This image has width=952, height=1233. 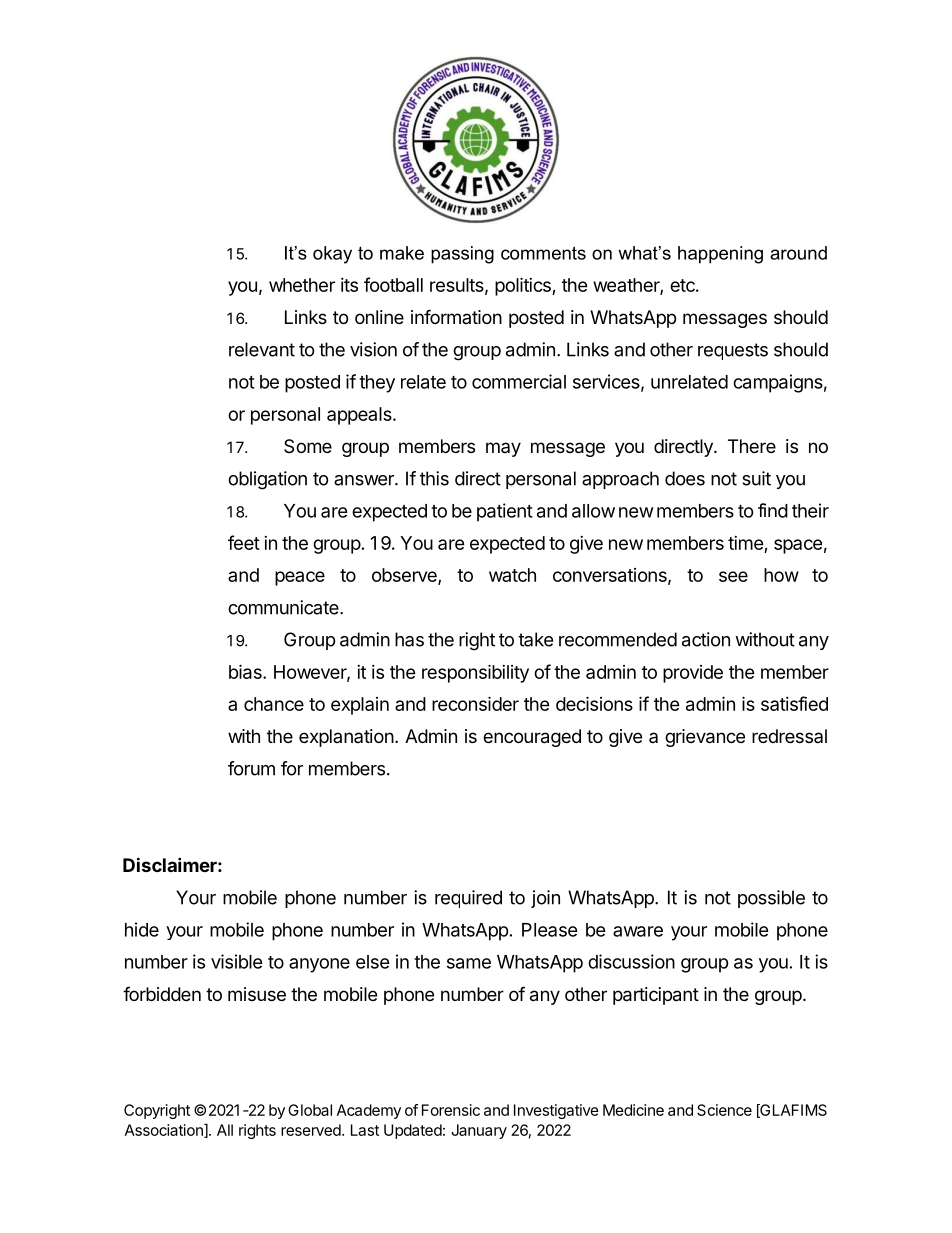 What do you see at coordinates (756, 478) in the image?
I see `suit` at bounding box center [756, 478].
